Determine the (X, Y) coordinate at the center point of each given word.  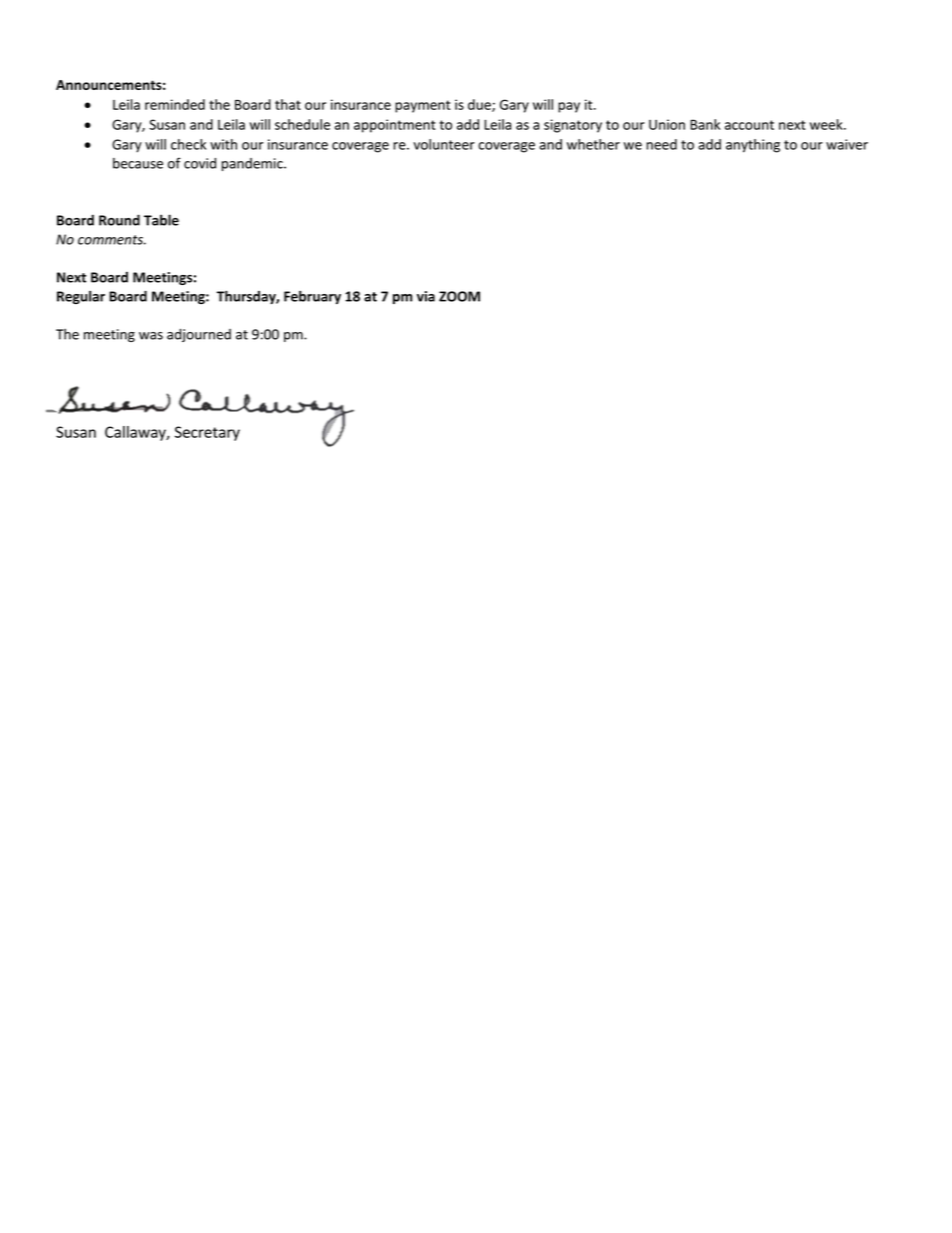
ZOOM (459, 296)
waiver (847, 144)
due (480, 105)
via (426, 296)
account (749, 125)
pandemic (253, 164)
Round (119, 220)
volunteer (444, 144)
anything (753, 146)
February (312, 297)
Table (161, 220)
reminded (175, 104)
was (151, 336)
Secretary (207, 433)
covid (200, 163)
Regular (81, 297)
